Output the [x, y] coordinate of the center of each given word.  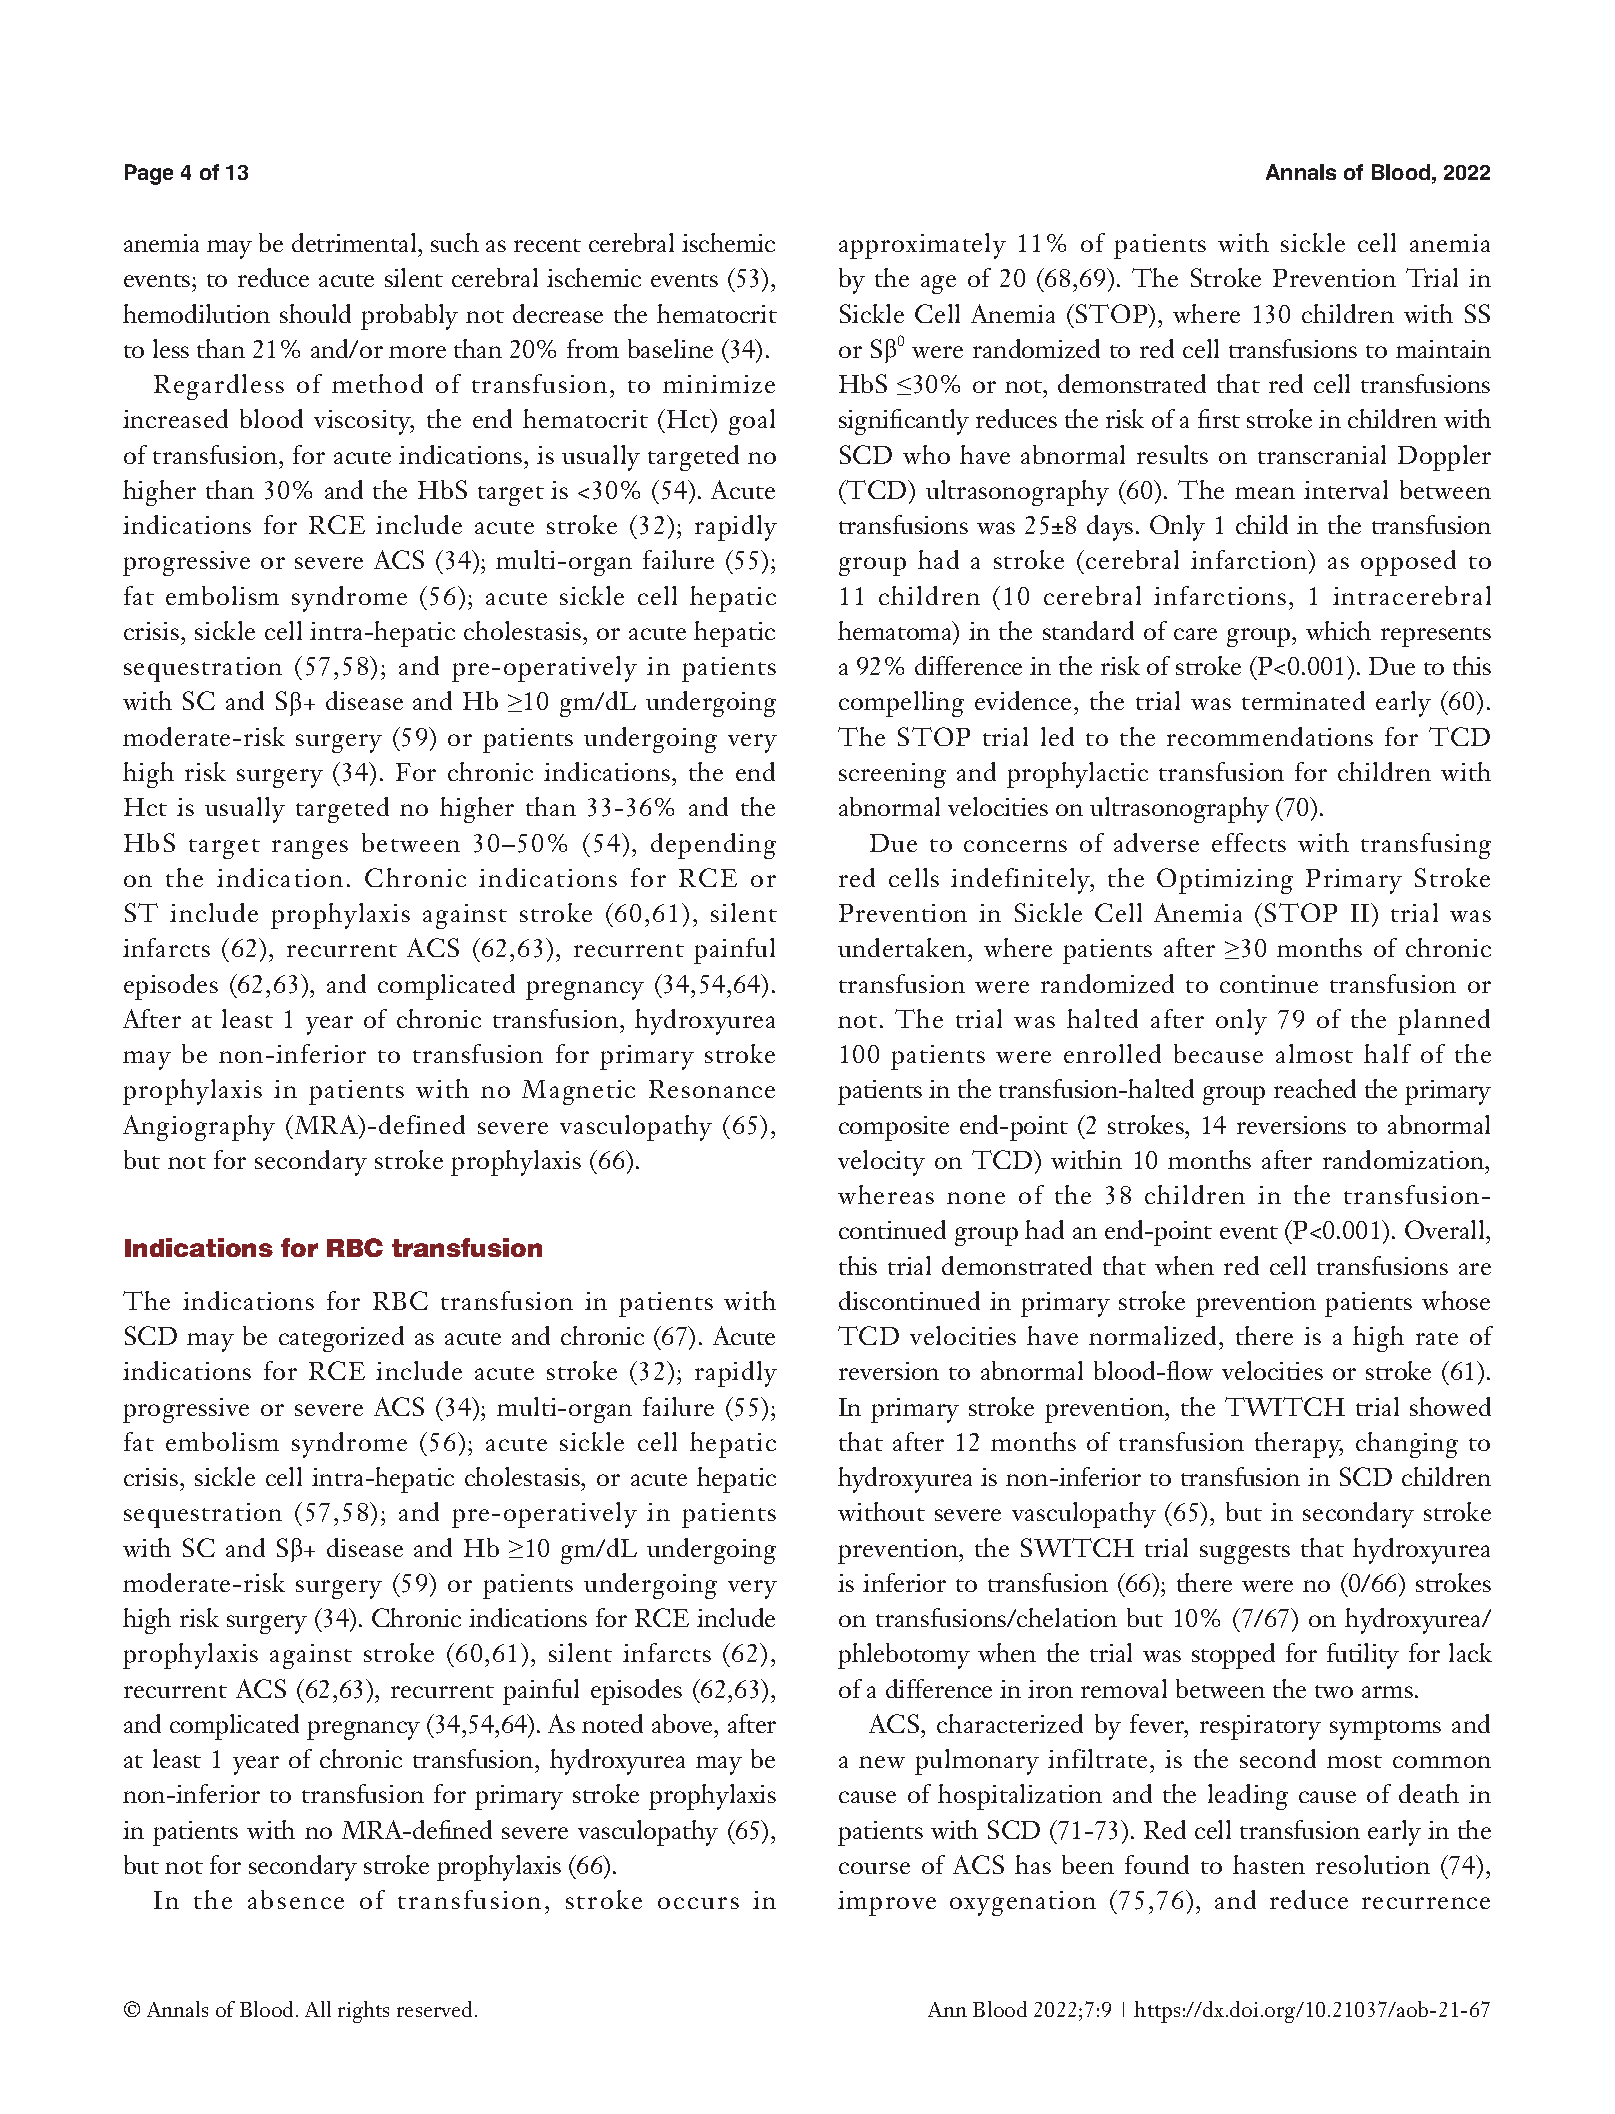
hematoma [896, 632]
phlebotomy [904, 1656]
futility [1363, 1656]
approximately [922, 246]
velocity [881, 1163]
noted [612, 1723]
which [1338, 630]
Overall [1446, 1229]
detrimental [355, 242]
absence [296, 1899]
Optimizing [1225, 881]
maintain [1443, 349]
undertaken [903, 947]
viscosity [364, 422]
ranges [310, 849]
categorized [341, 1339]
